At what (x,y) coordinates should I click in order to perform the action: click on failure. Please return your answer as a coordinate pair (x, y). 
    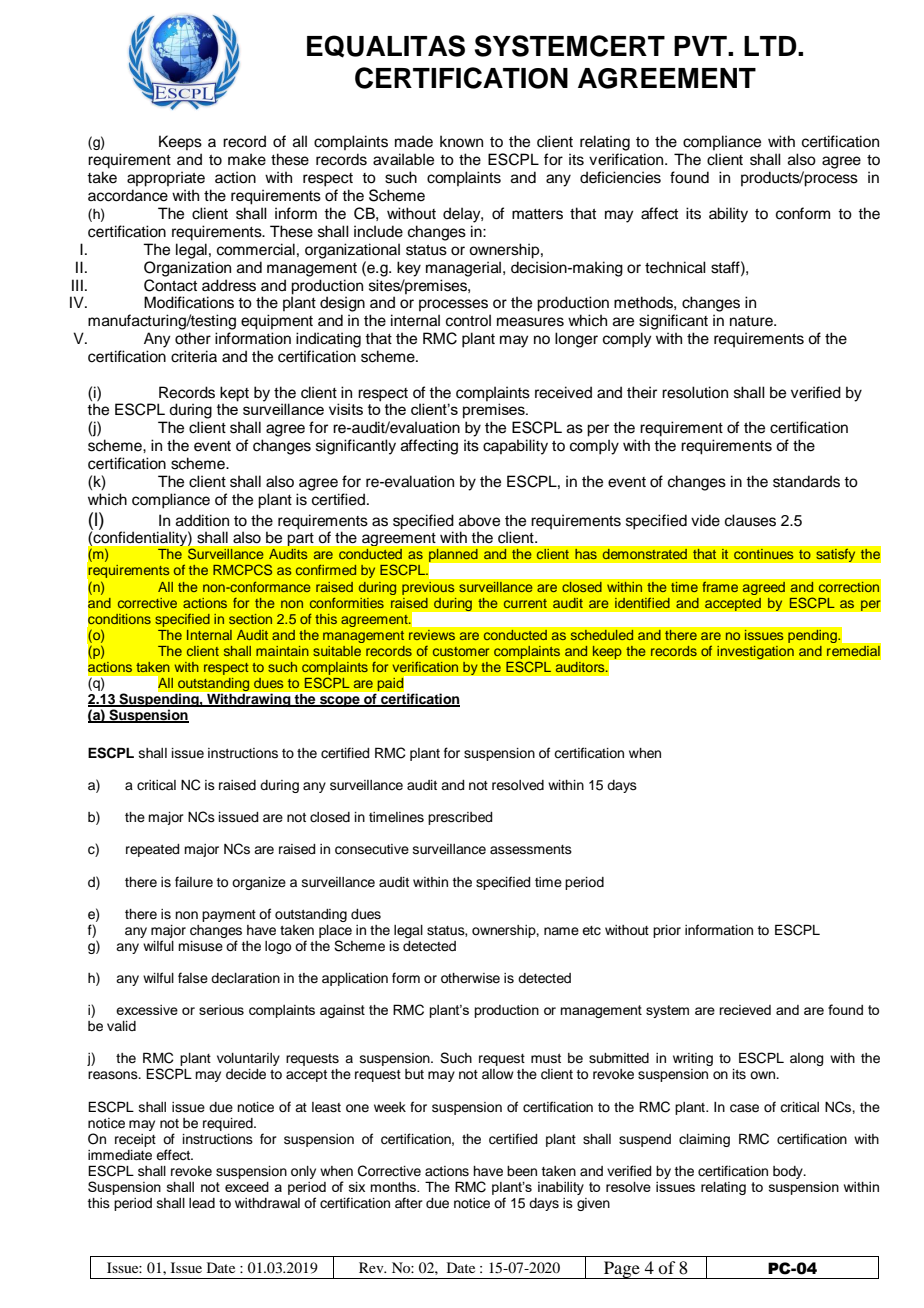
    Looking at the image, I should click on (194, 882).
